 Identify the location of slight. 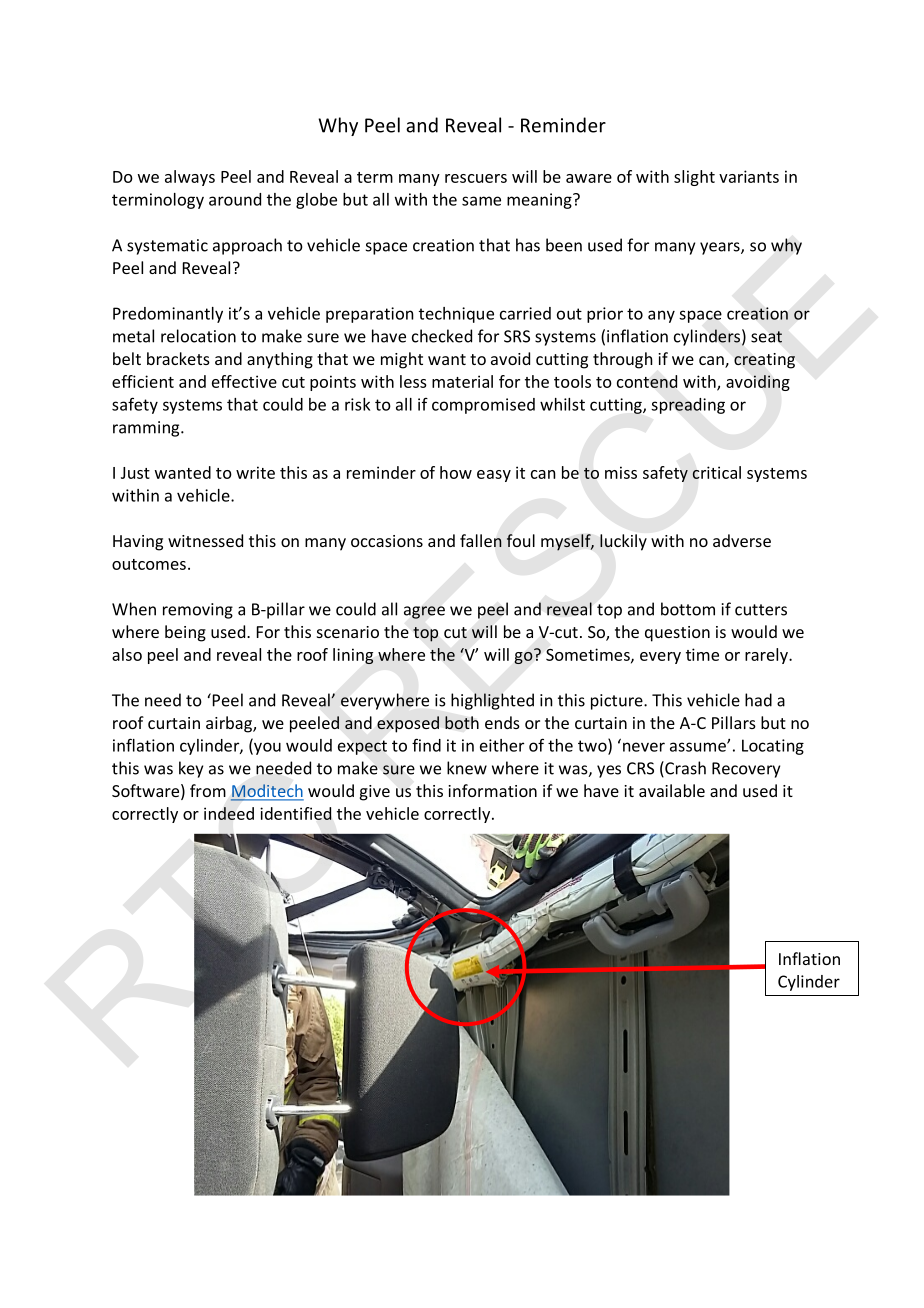
(694, 178).
